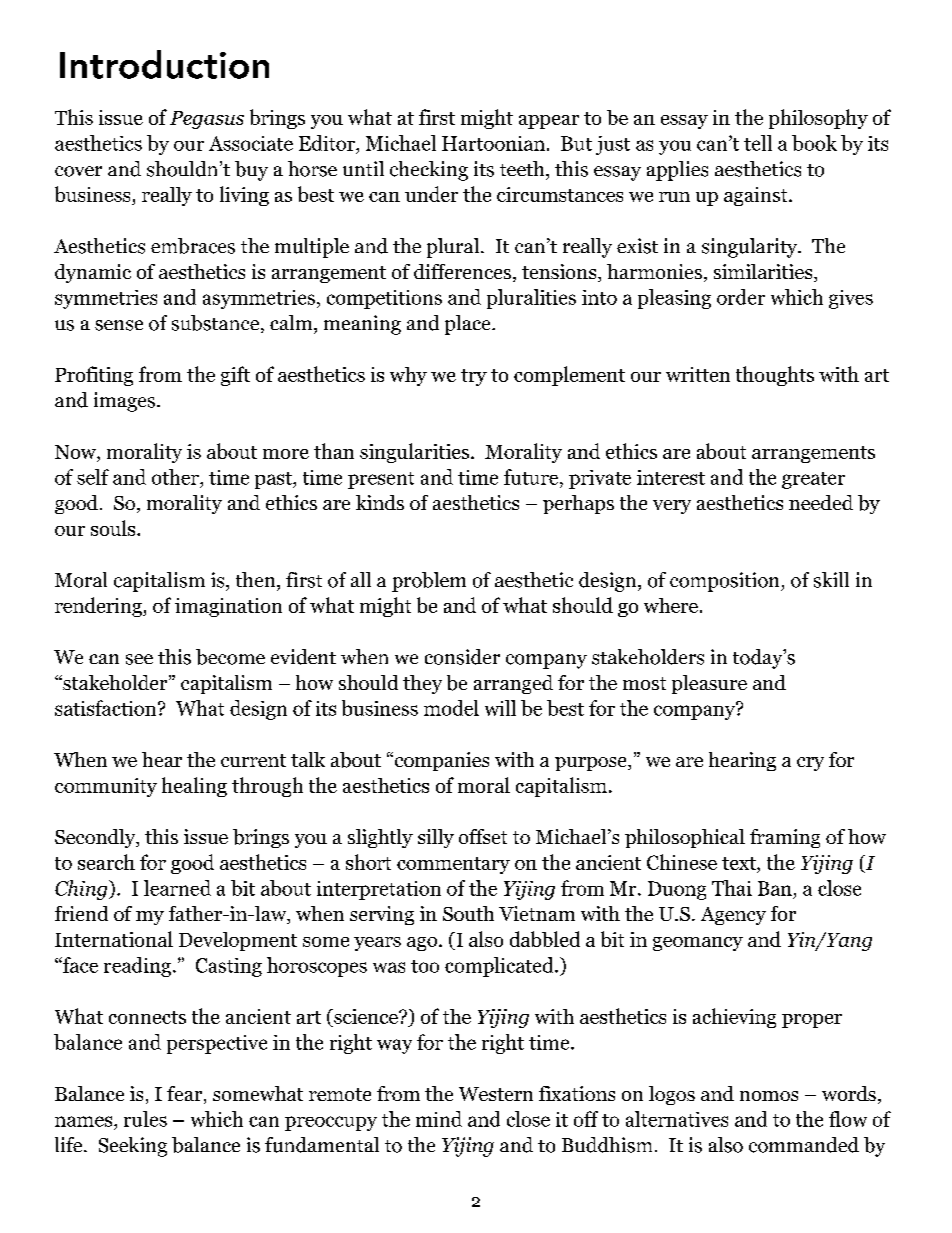  Describe the element at coordinates (810, 764) in the screenshot. I see `cry` at that location.
